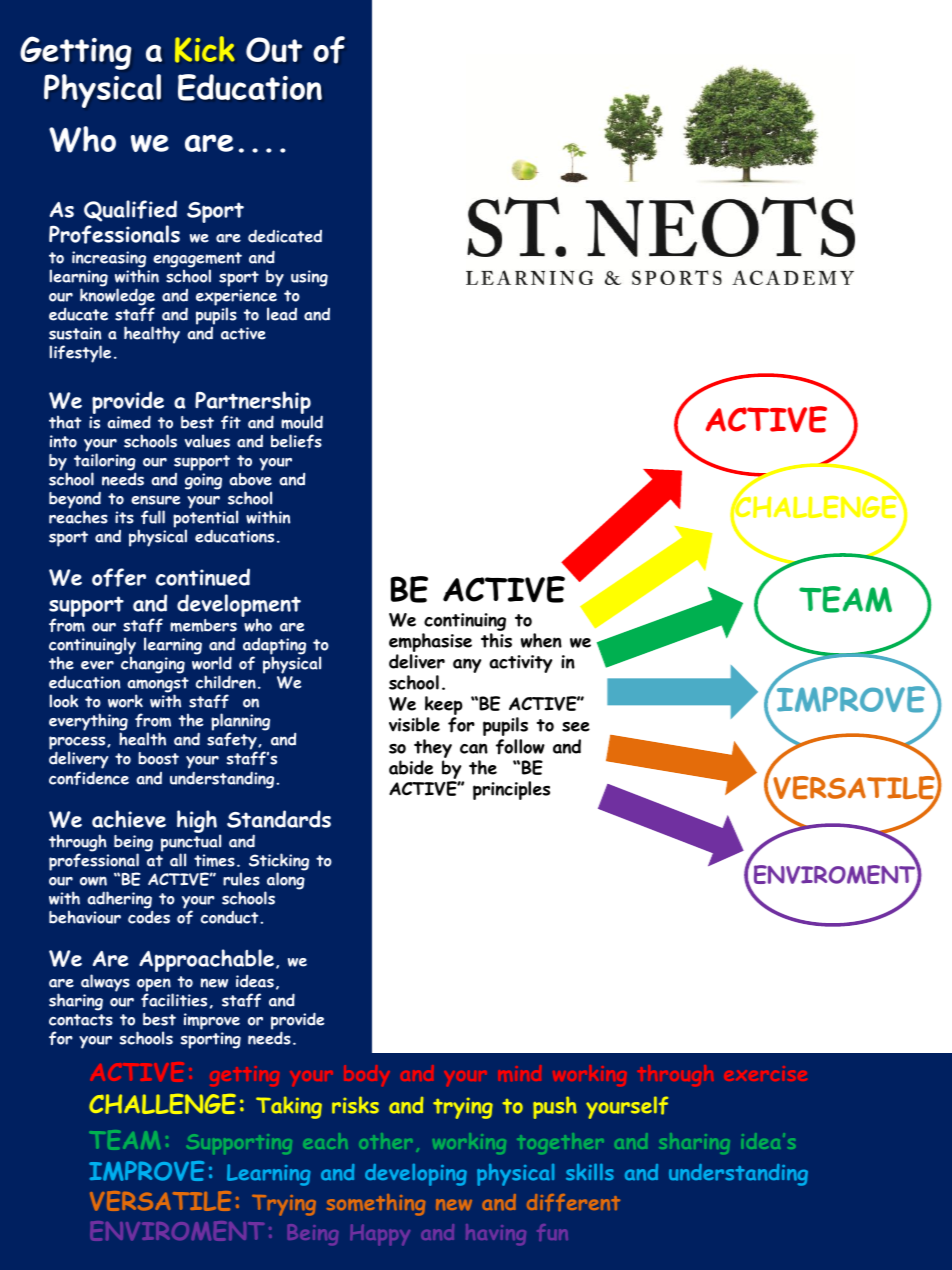 The image size is (952, 1270). Describe the element at coordinates (285, 236) in the screenshot. I see `dedicated` at that location.
